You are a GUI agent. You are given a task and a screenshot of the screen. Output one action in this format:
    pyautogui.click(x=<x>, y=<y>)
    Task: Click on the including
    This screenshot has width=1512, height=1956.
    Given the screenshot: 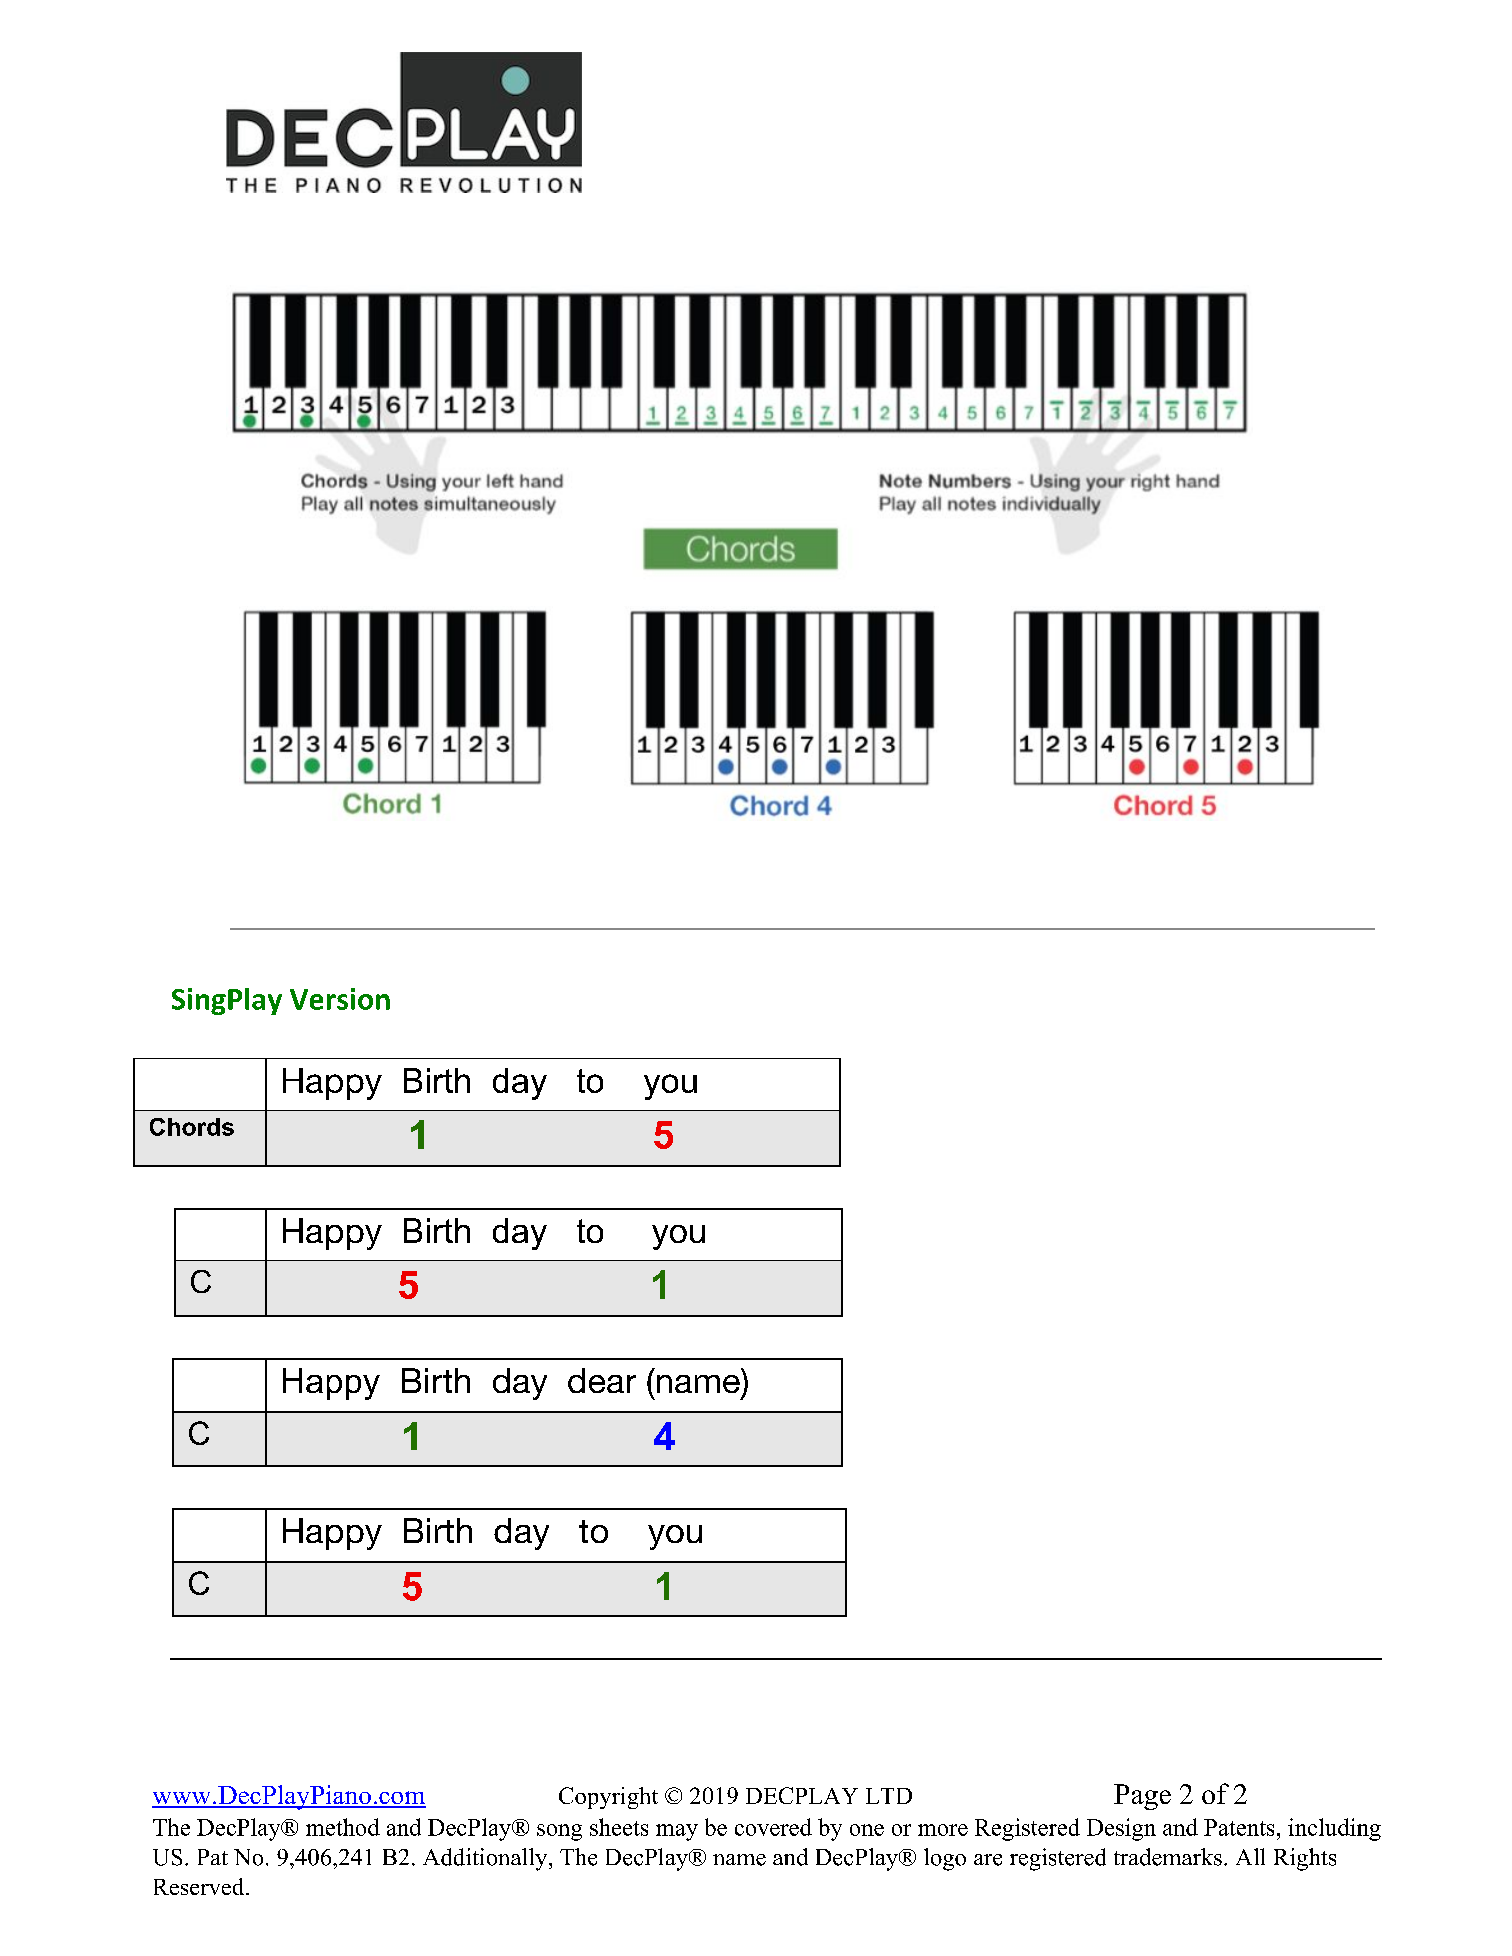 What is the action you would take?
    pyautogui.click(x=1334, y=1829)
